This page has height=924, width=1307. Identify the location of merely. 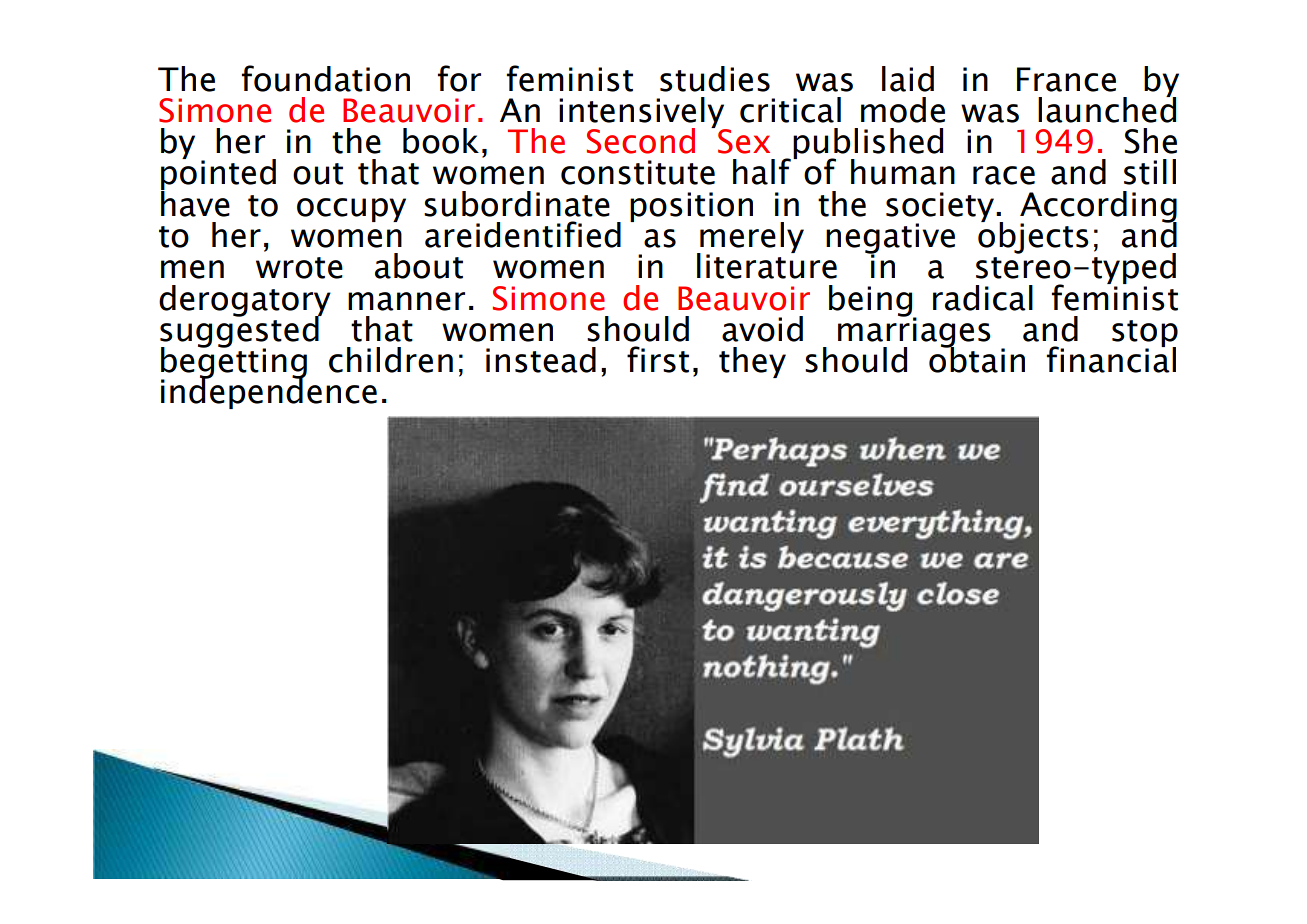
(751, 239).
